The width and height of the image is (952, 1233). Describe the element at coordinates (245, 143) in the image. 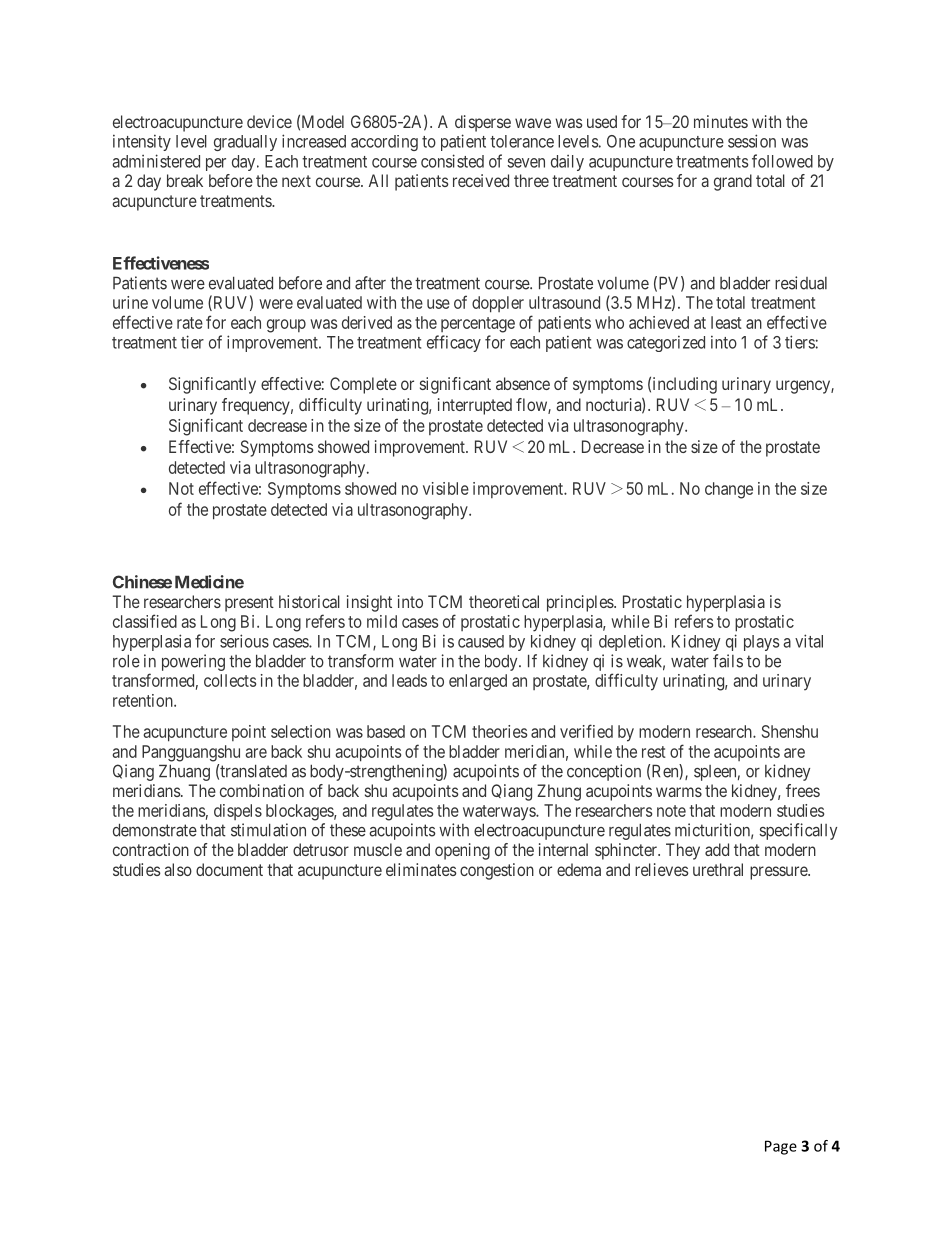

I see `gradually` at that location.
